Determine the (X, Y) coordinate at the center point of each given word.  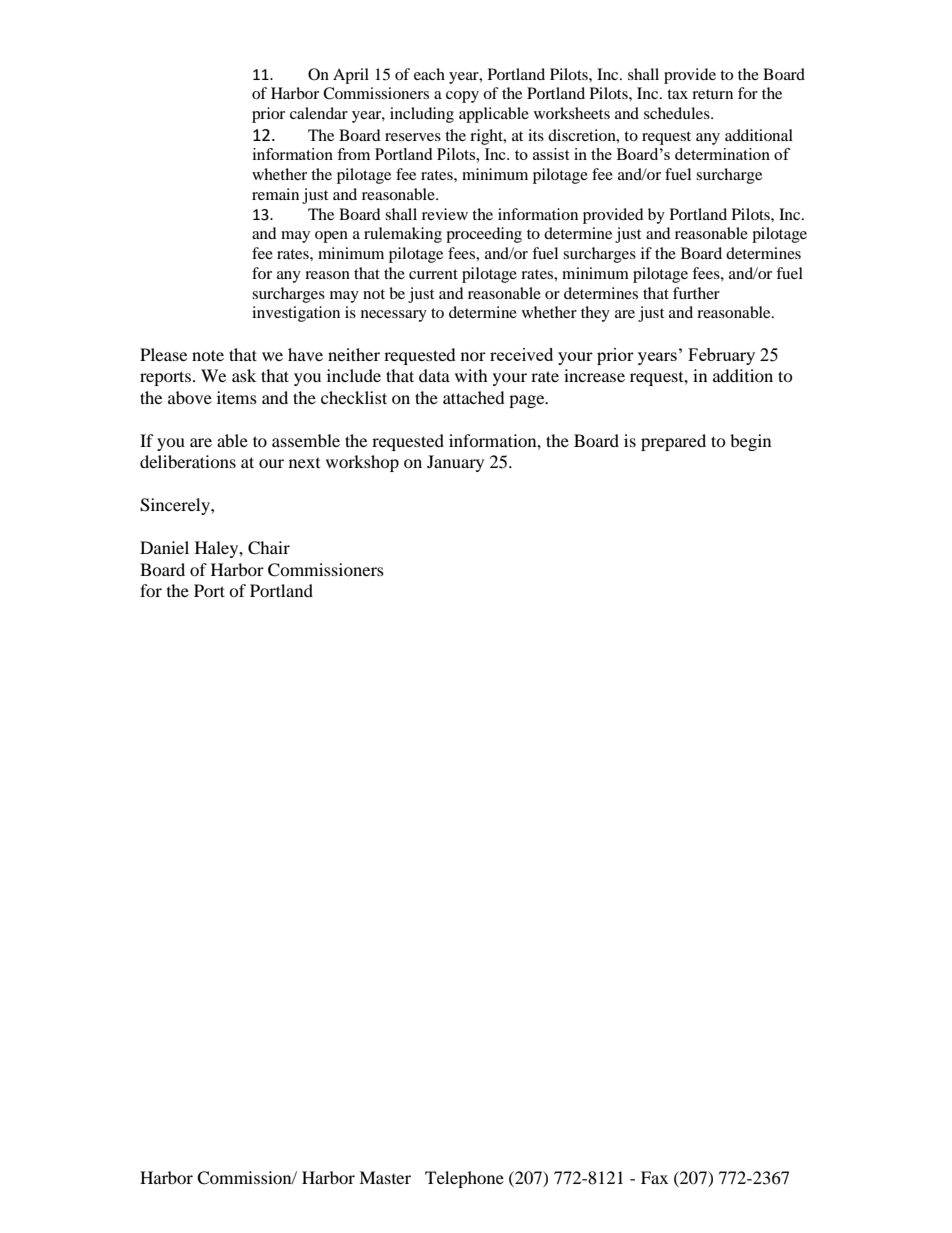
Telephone (464, 1179)
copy (462, 97)
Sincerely (176, 506)
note (208, 355)
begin (750, 442)
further (696, 293)
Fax (654, 1177)
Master (385, 1177)
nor (473, 356)
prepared (673, 442)
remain (275, 194)
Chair (269, 548)
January (455, 463)
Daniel (164, 547)
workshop (362, 463)
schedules (678, 113)
